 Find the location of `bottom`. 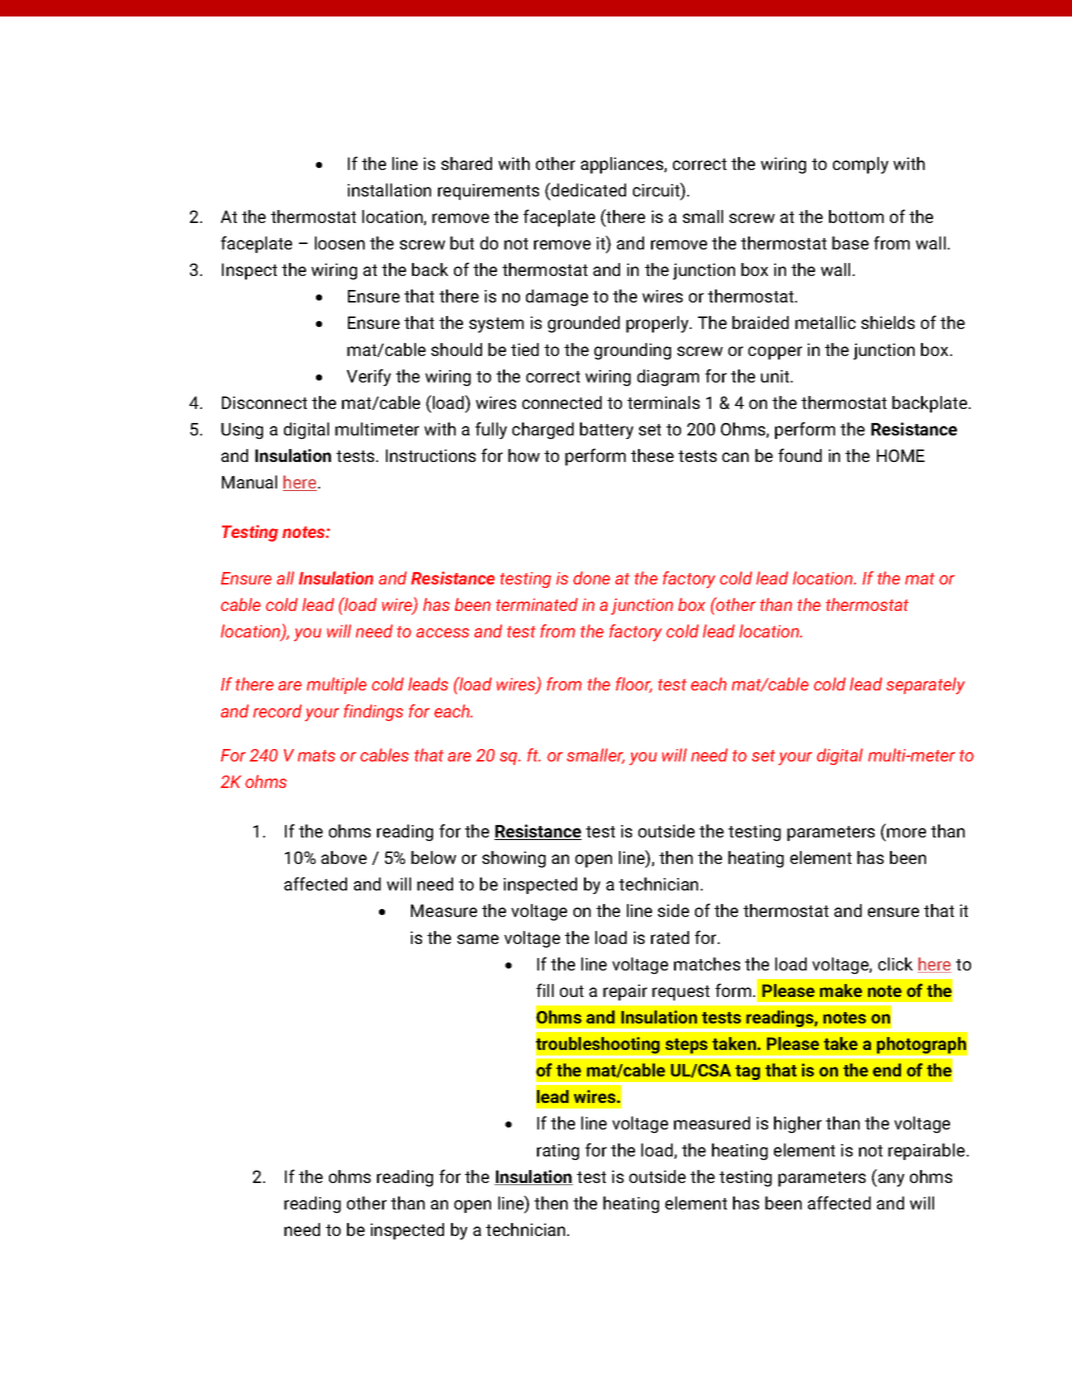

bottom is located at coordinates (856, 216).
